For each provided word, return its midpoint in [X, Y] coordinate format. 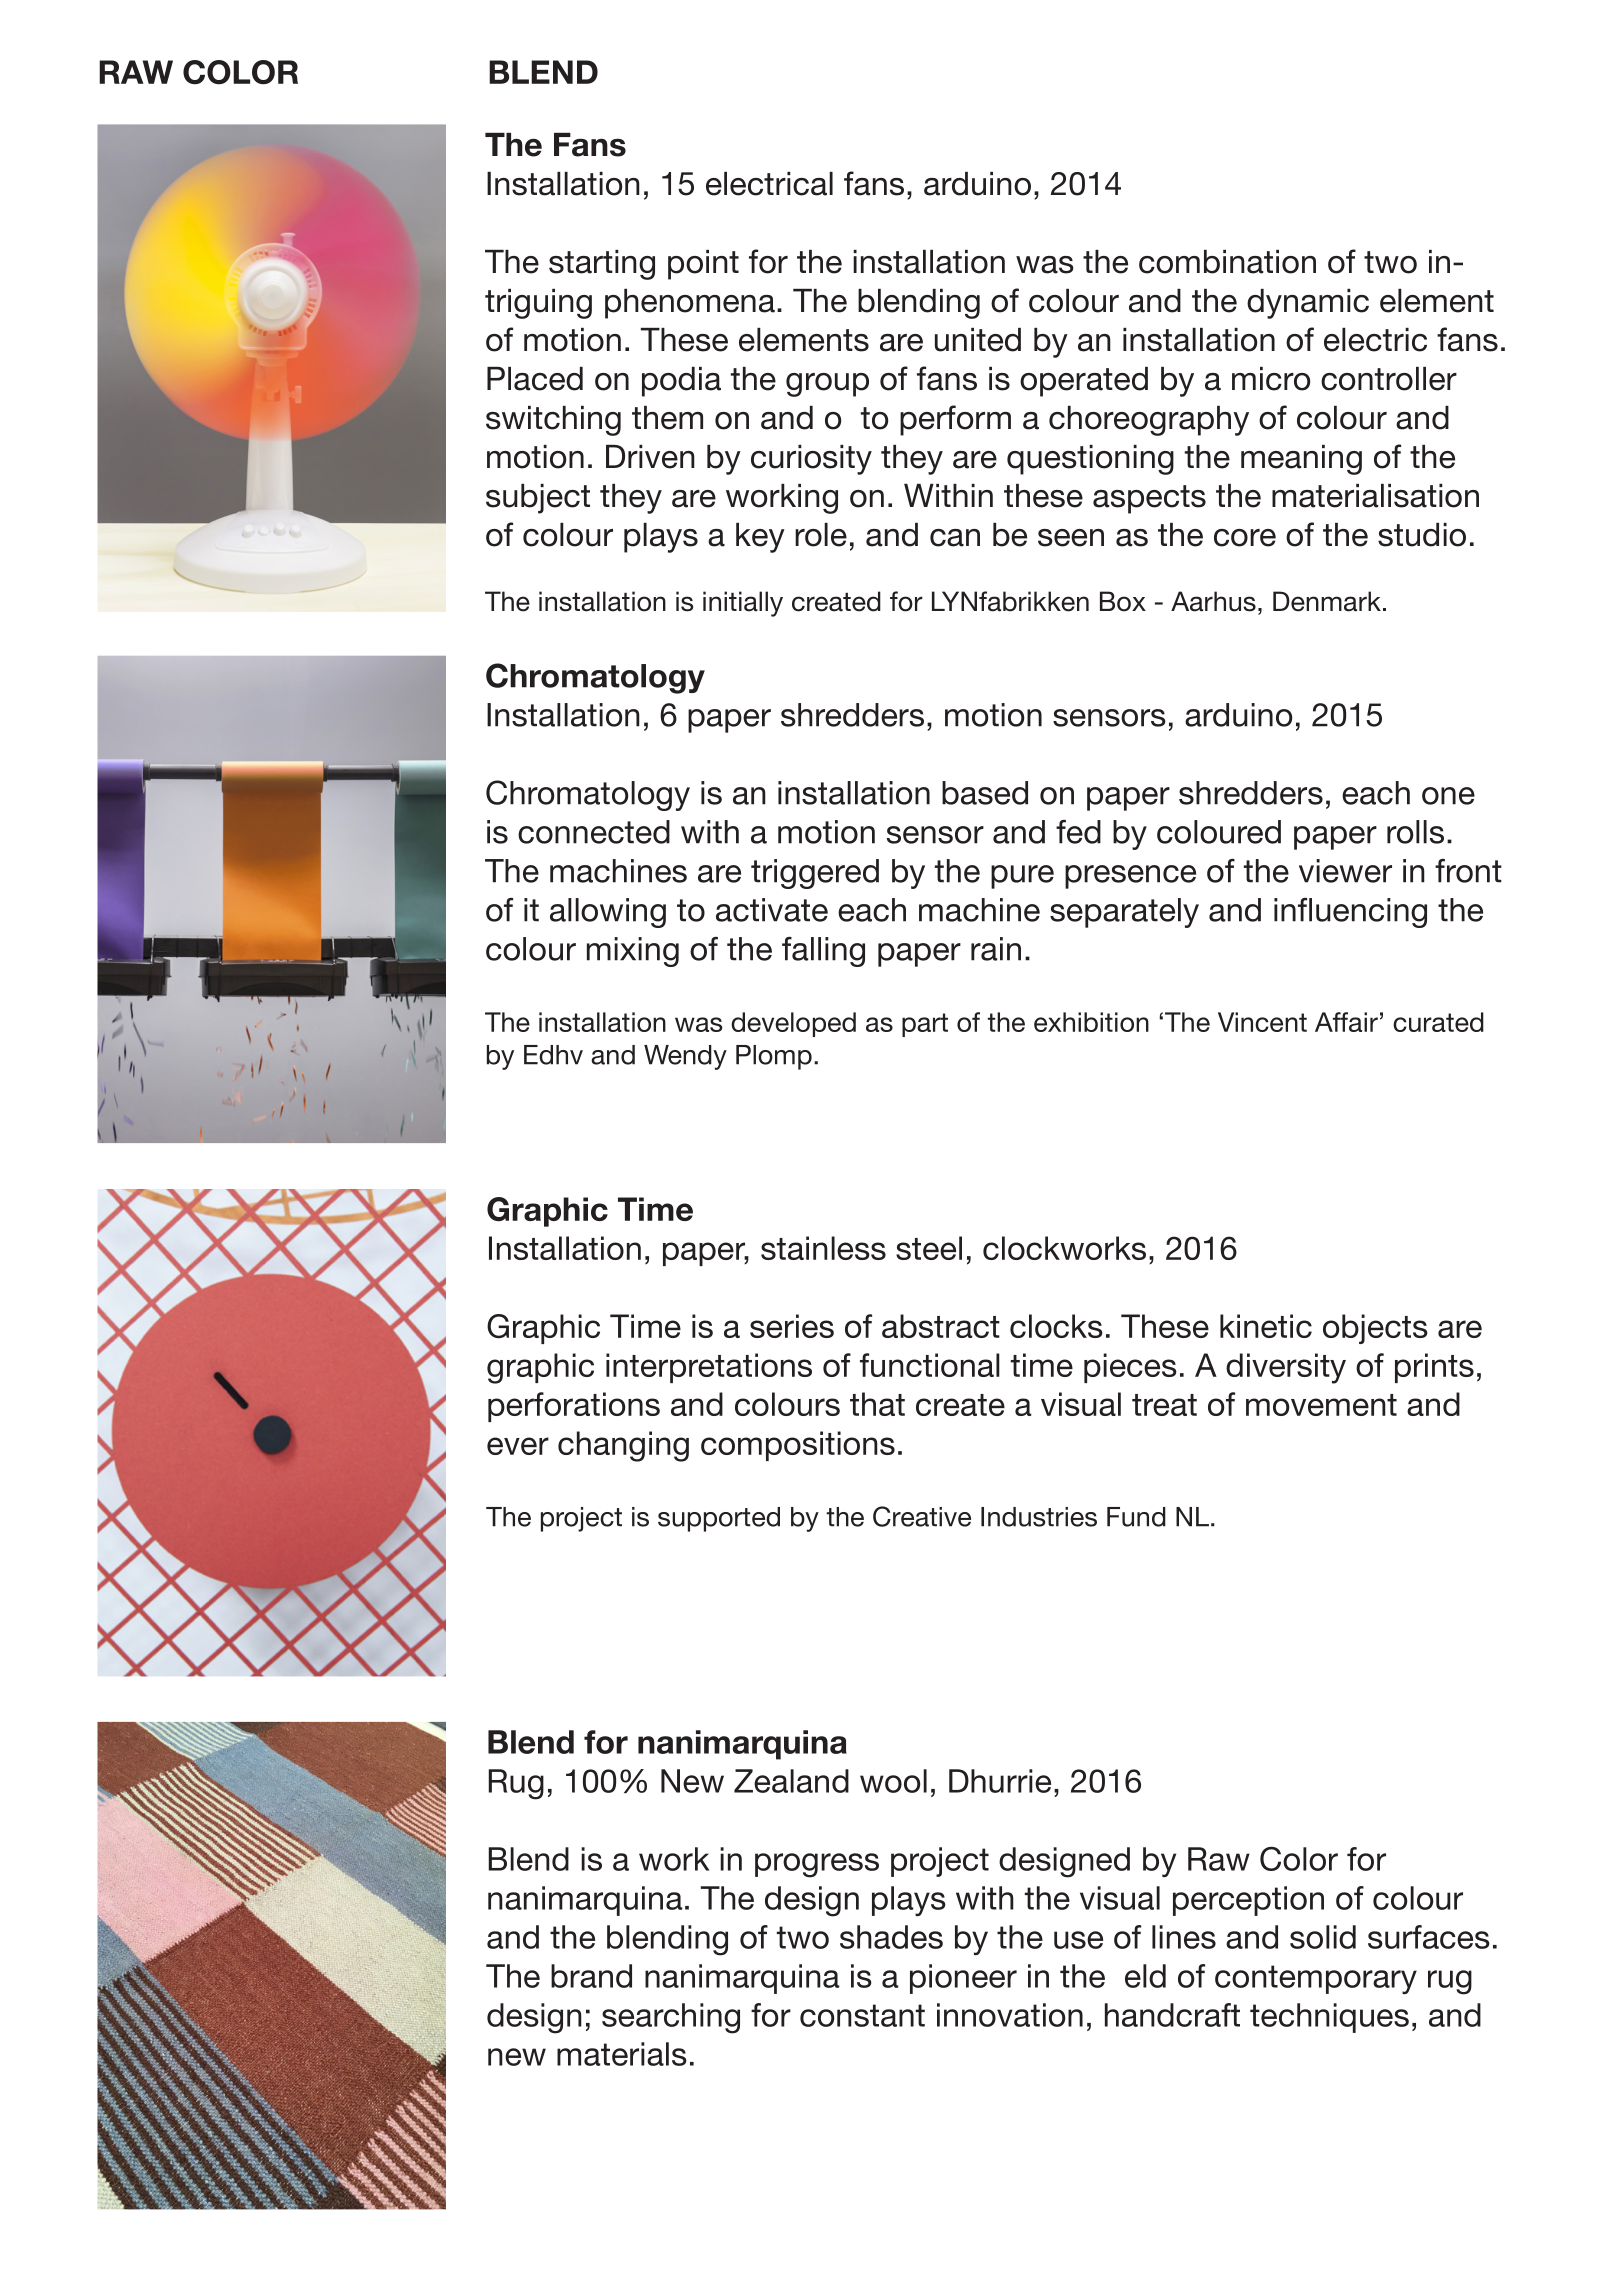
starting [602, 265]
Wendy [685, 1057]
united [978, 340]
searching [671, 2018]
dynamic [1308, 304]
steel [929, 1248]
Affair [1346, 1022]
